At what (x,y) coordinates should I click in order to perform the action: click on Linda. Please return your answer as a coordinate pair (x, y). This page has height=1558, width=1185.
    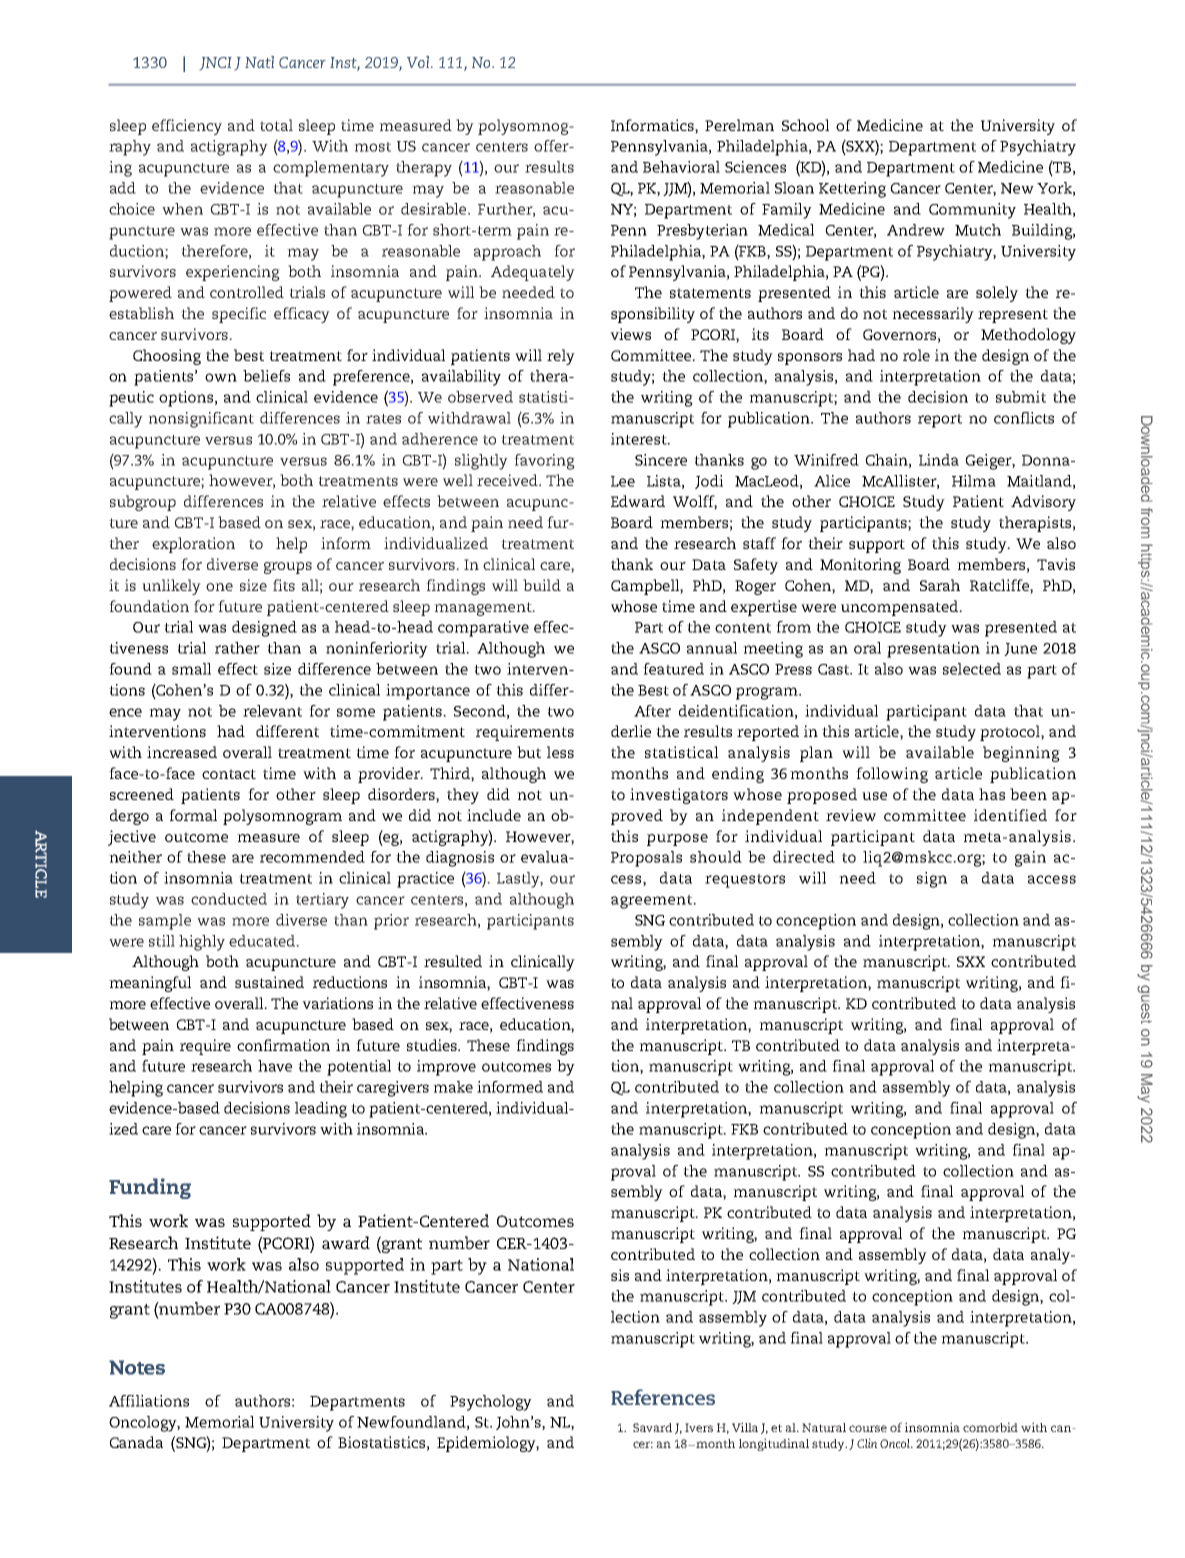
    Looking at the image, I should click on (939, 460).
